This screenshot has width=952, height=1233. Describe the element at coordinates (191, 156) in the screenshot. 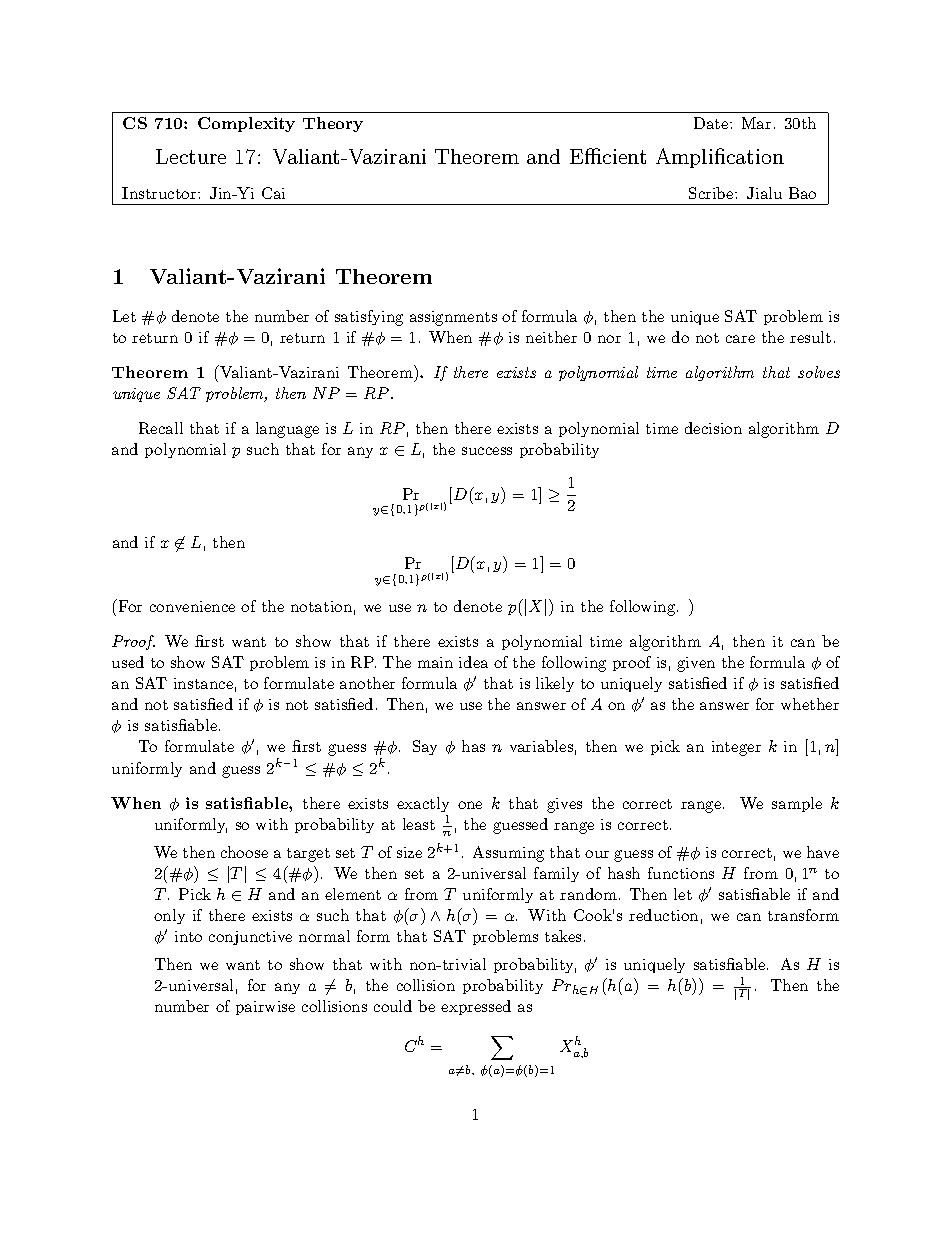

I see `Lecture` at that location.
